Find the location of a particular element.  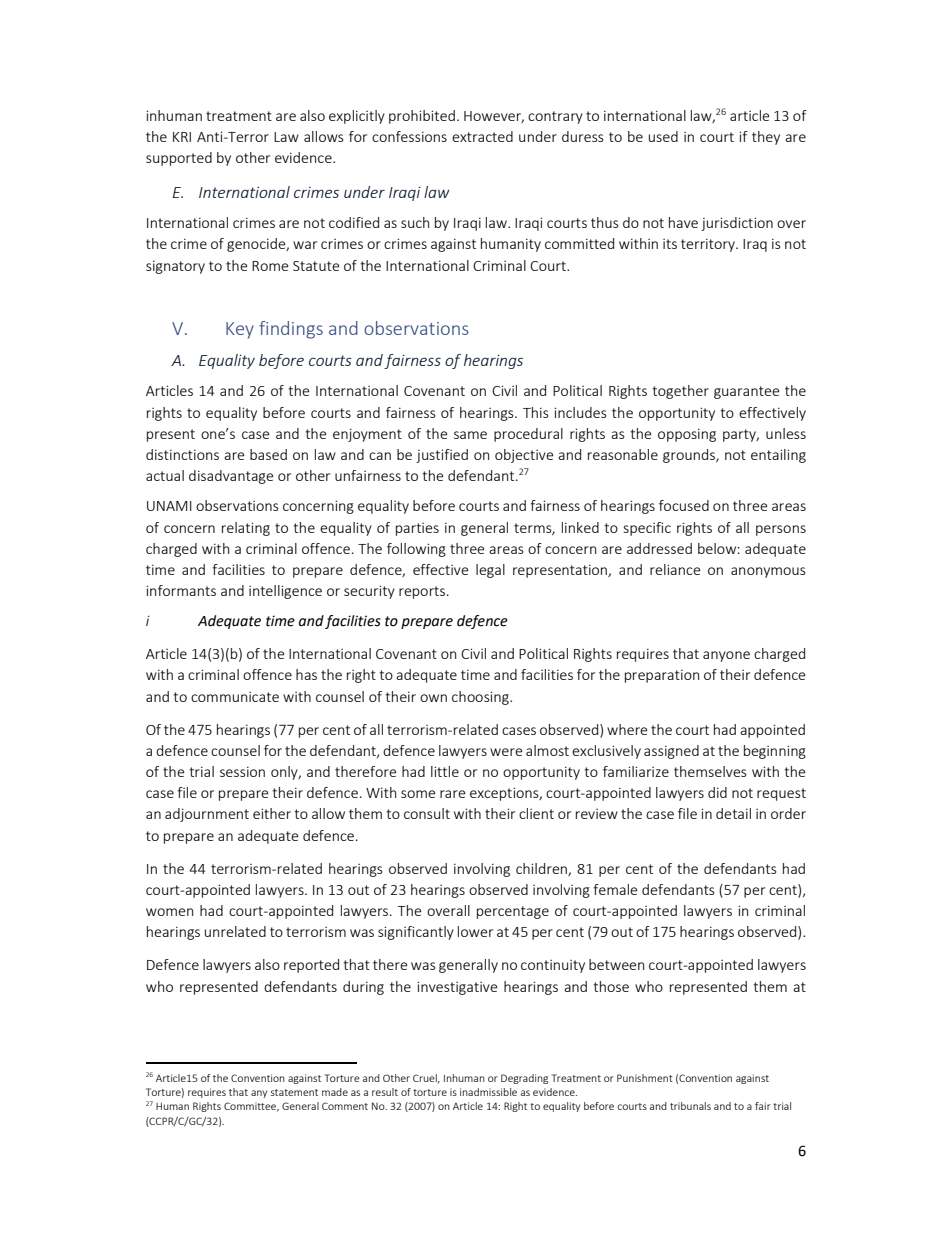

Key is located at coordinates (240, 330).
